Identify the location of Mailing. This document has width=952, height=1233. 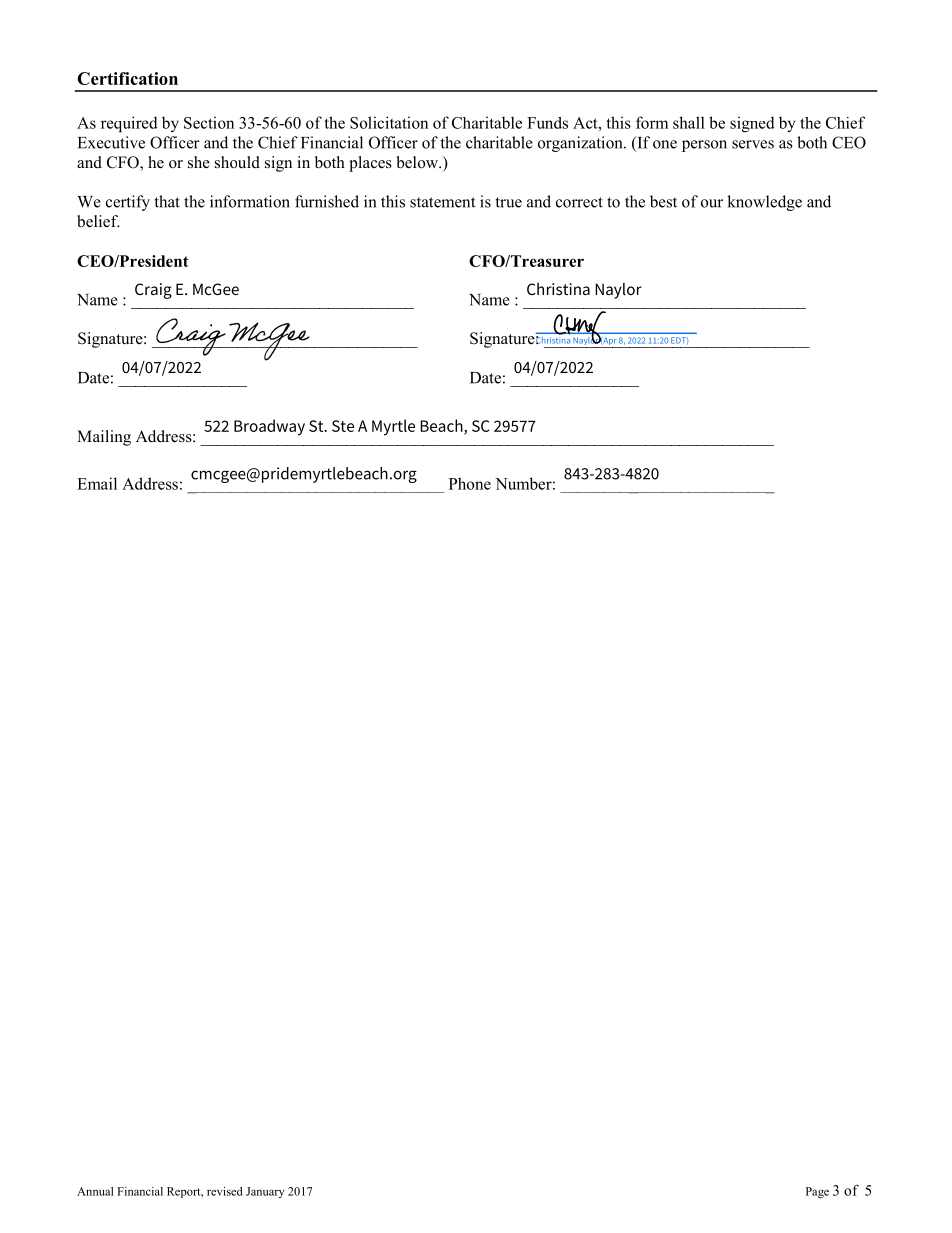
(104, 438).
